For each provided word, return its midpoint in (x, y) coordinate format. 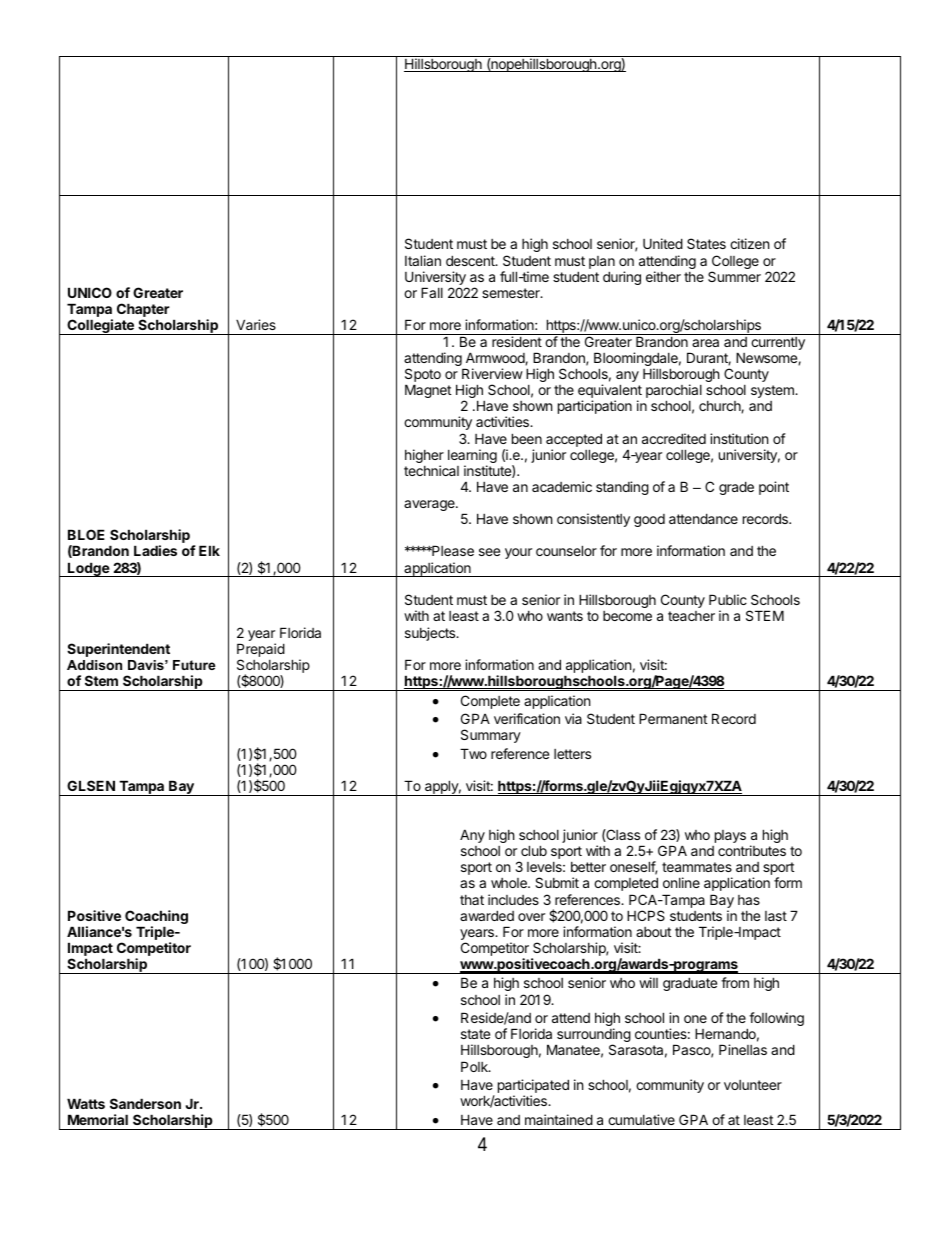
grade (736, 488)
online (681, 882)
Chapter (143, 311)
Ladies (155, 550)
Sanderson (145, 1103)
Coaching (155, 918)
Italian (423, 260)
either (663, 276)
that (472, 900)
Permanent (673, 718)
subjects (431, 634)
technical (431, 470)
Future (194, 665)
